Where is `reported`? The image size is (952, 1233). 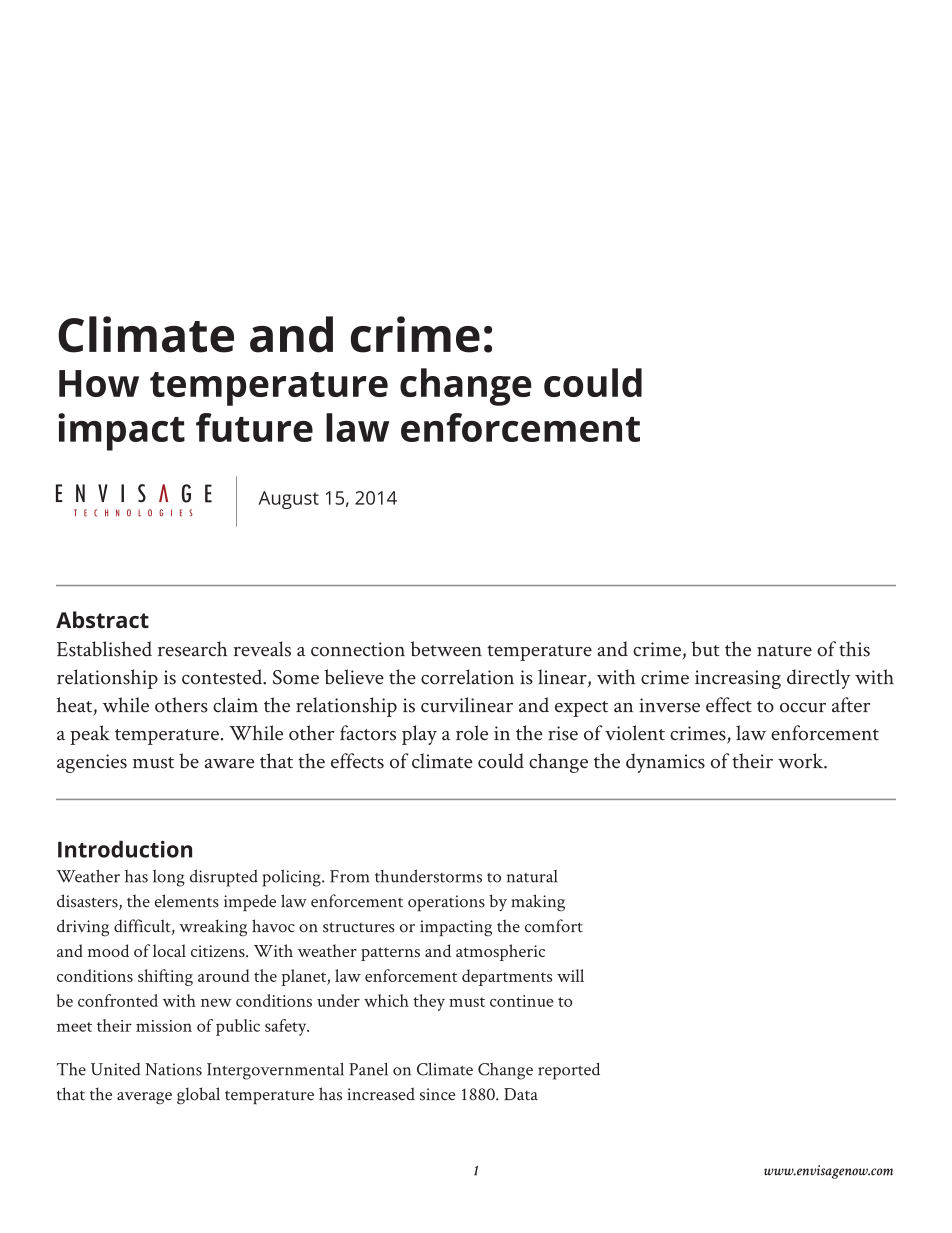
reported is located at coordinates (569, 1071).
